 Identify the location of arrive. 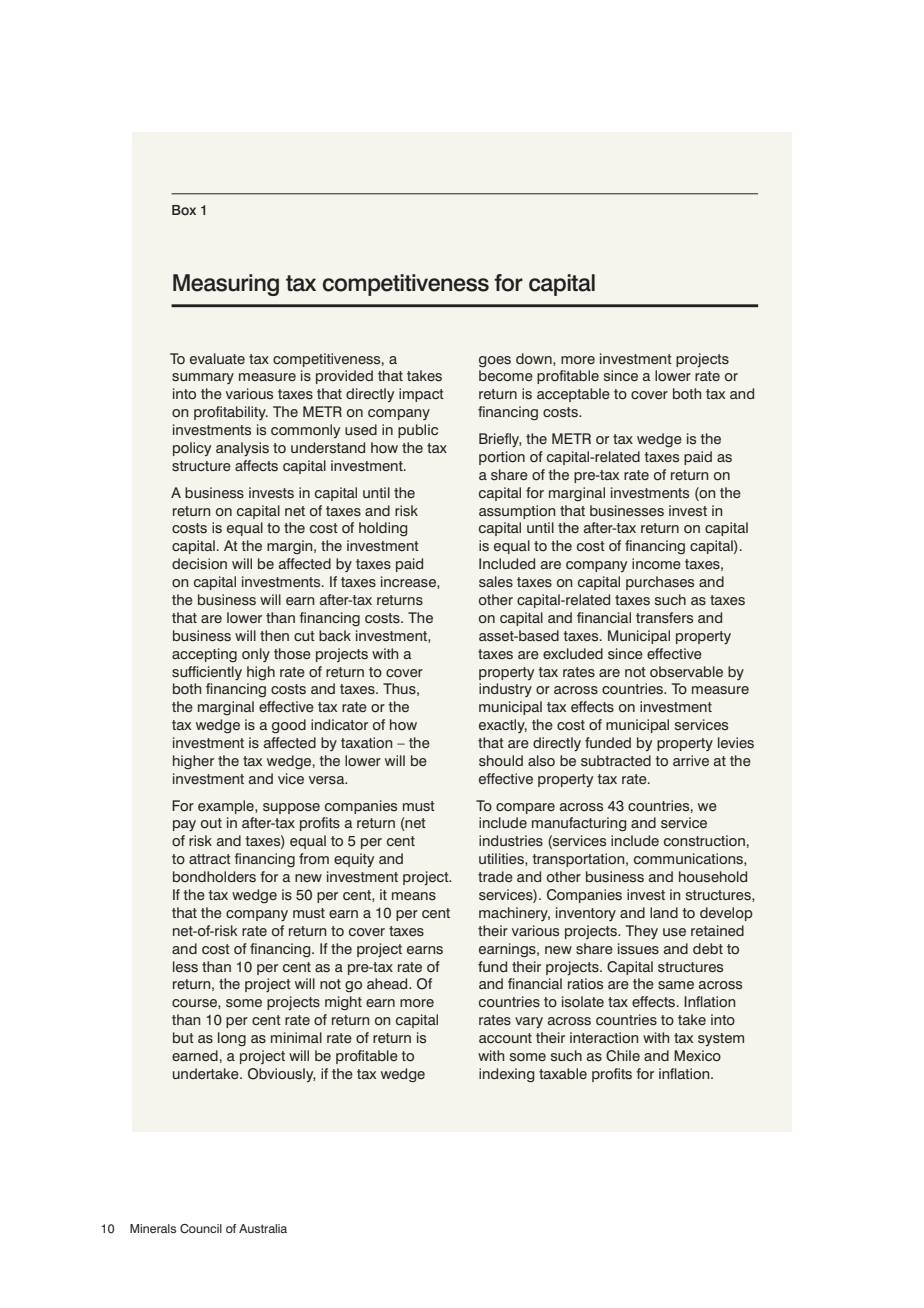
(691, 760).
